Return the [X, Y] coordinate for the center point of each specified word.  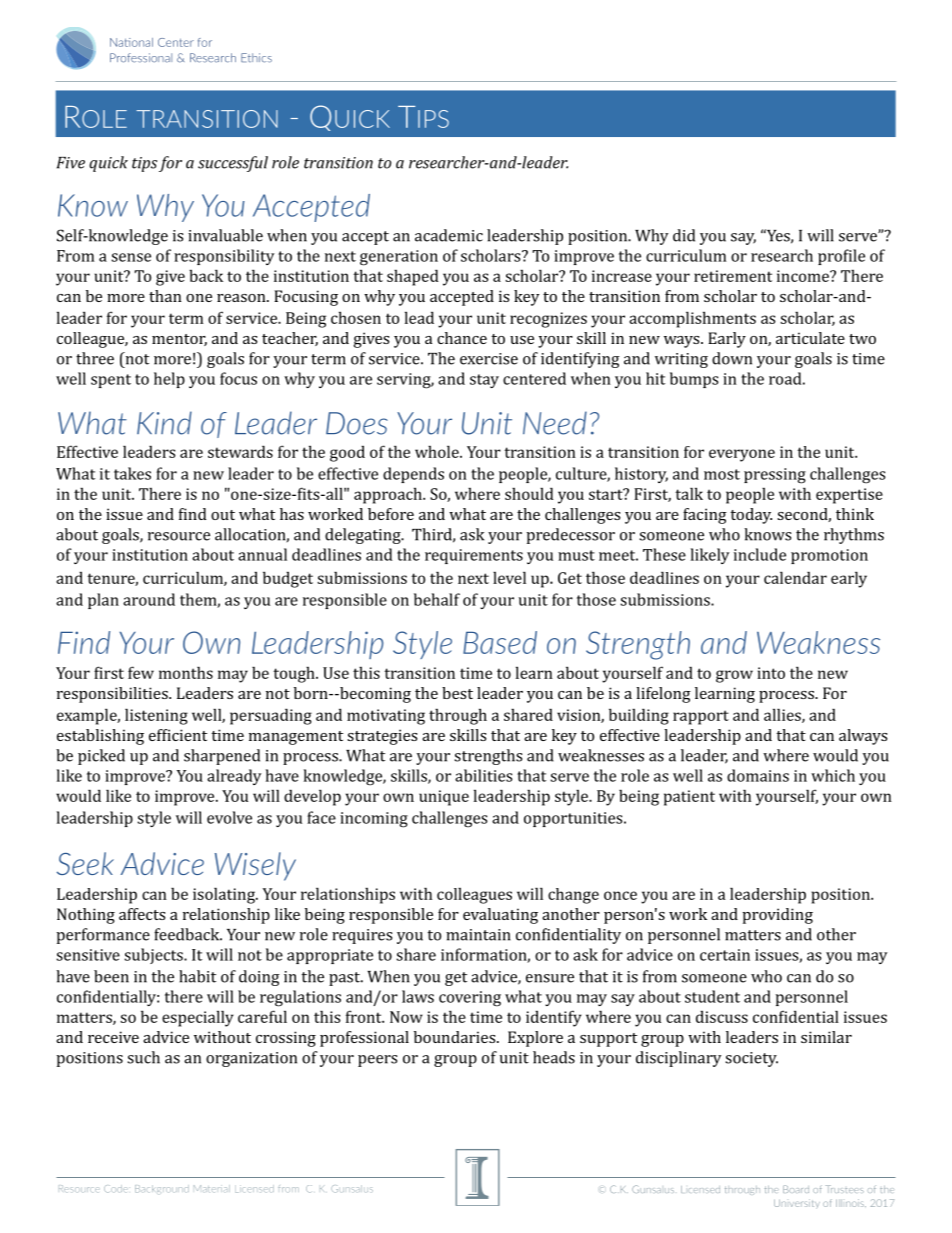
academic [449, 235]
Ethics [256, 58]
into [771, 673]
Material [212, 1188]
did [684, 235]
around [149, 599]
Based [500, 642]
